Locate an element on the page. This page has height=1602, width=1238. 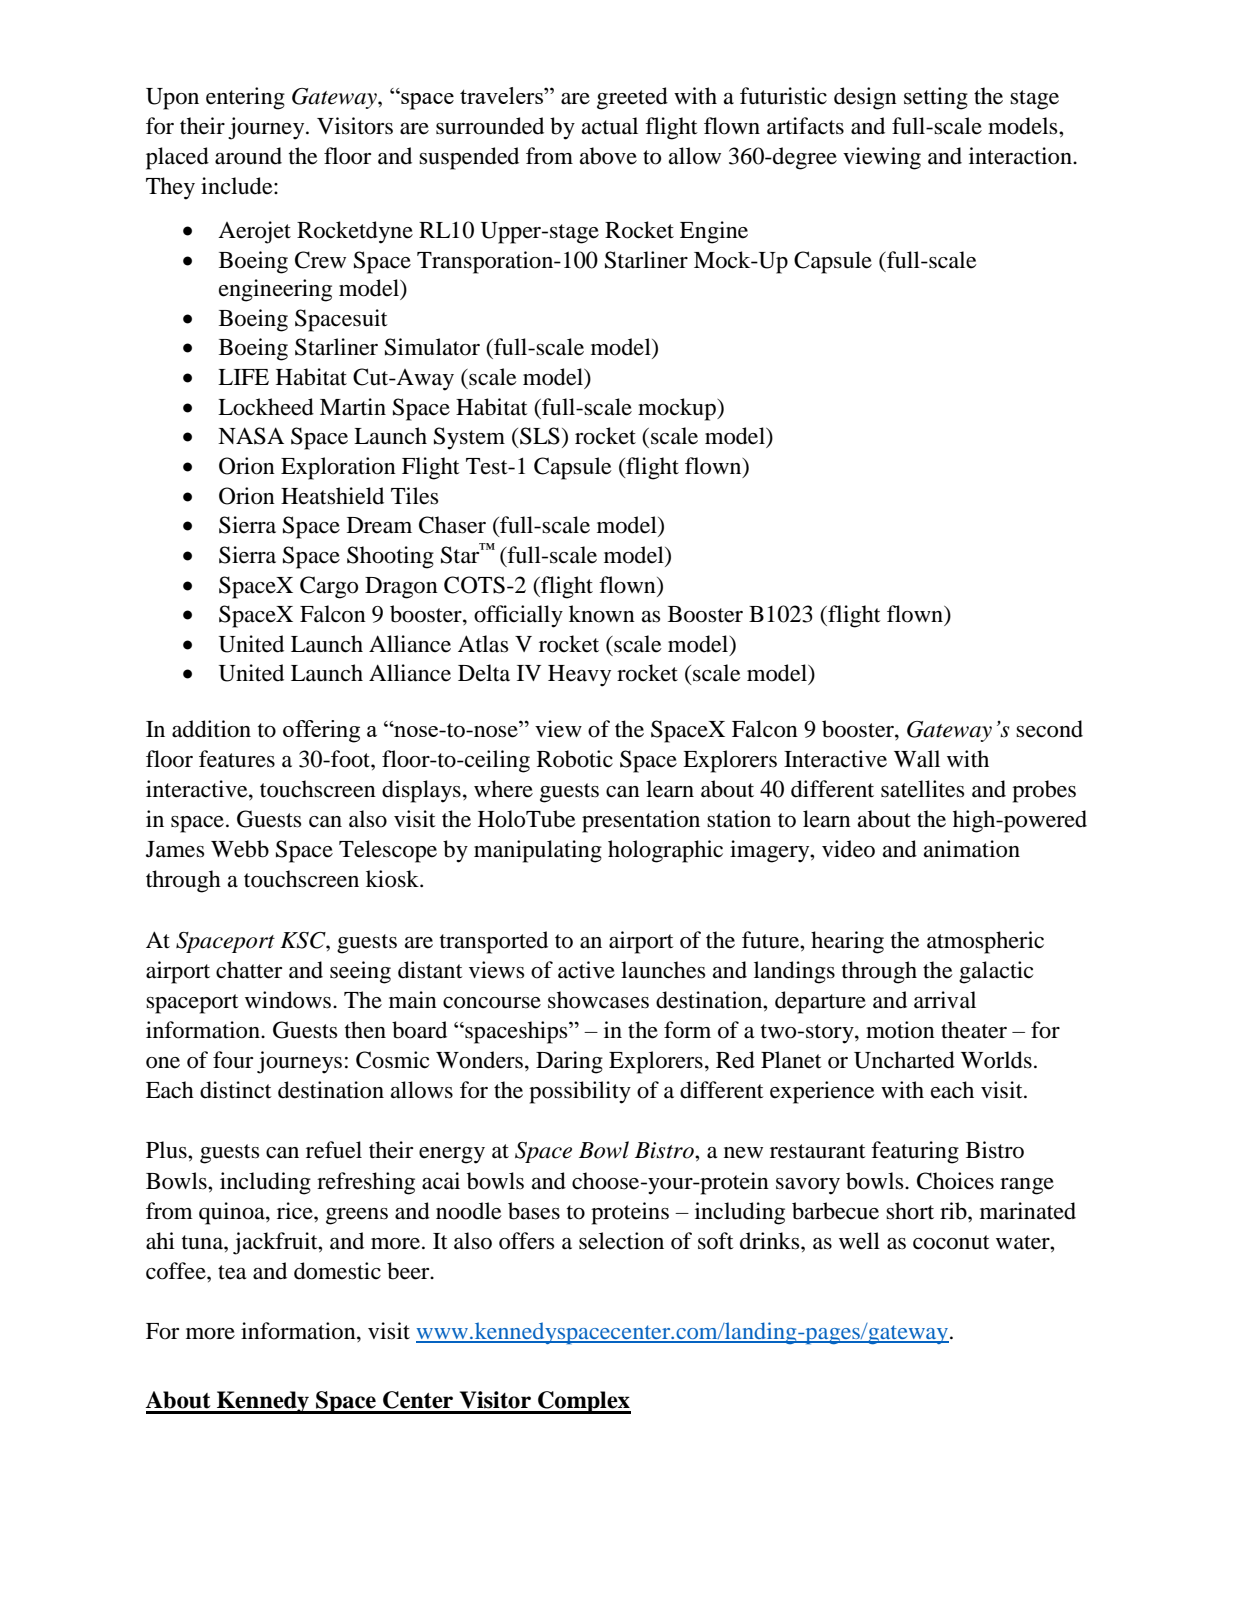
Complex is located at coordinates (583, 1402).
